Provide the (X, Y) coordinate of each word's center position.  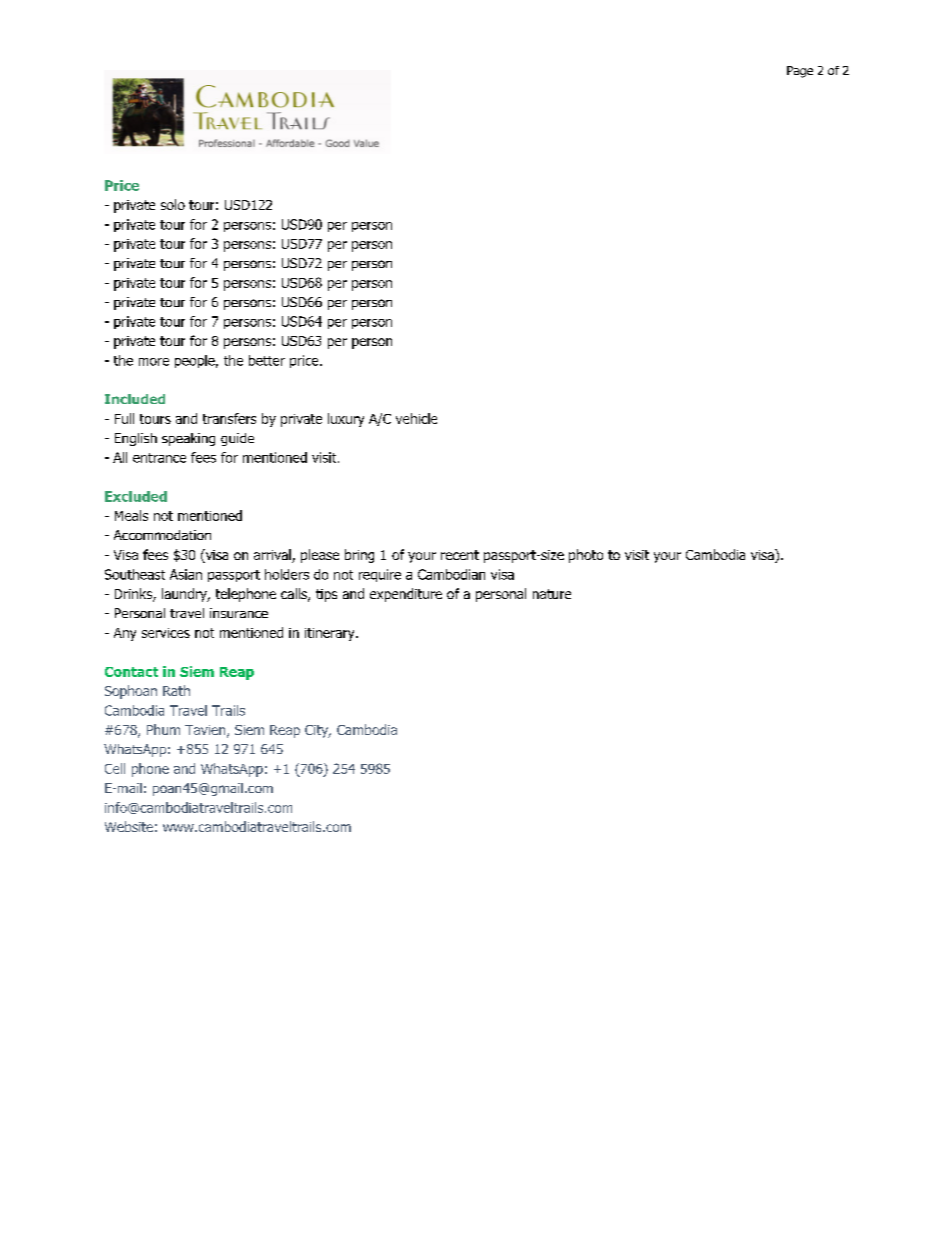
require (380, 575)
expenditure (406, 595)
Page (800, 72)
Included (135, 399)
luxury (346, 420)
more (154, 362)
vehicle (416, 418)
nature (552, 594)
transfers (229, 418)
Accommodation (162, 535)
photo (586, 556)
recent (460, 555)
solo (173, 204)
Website (129, 826)
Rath (176, 690)
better (267, 360)
